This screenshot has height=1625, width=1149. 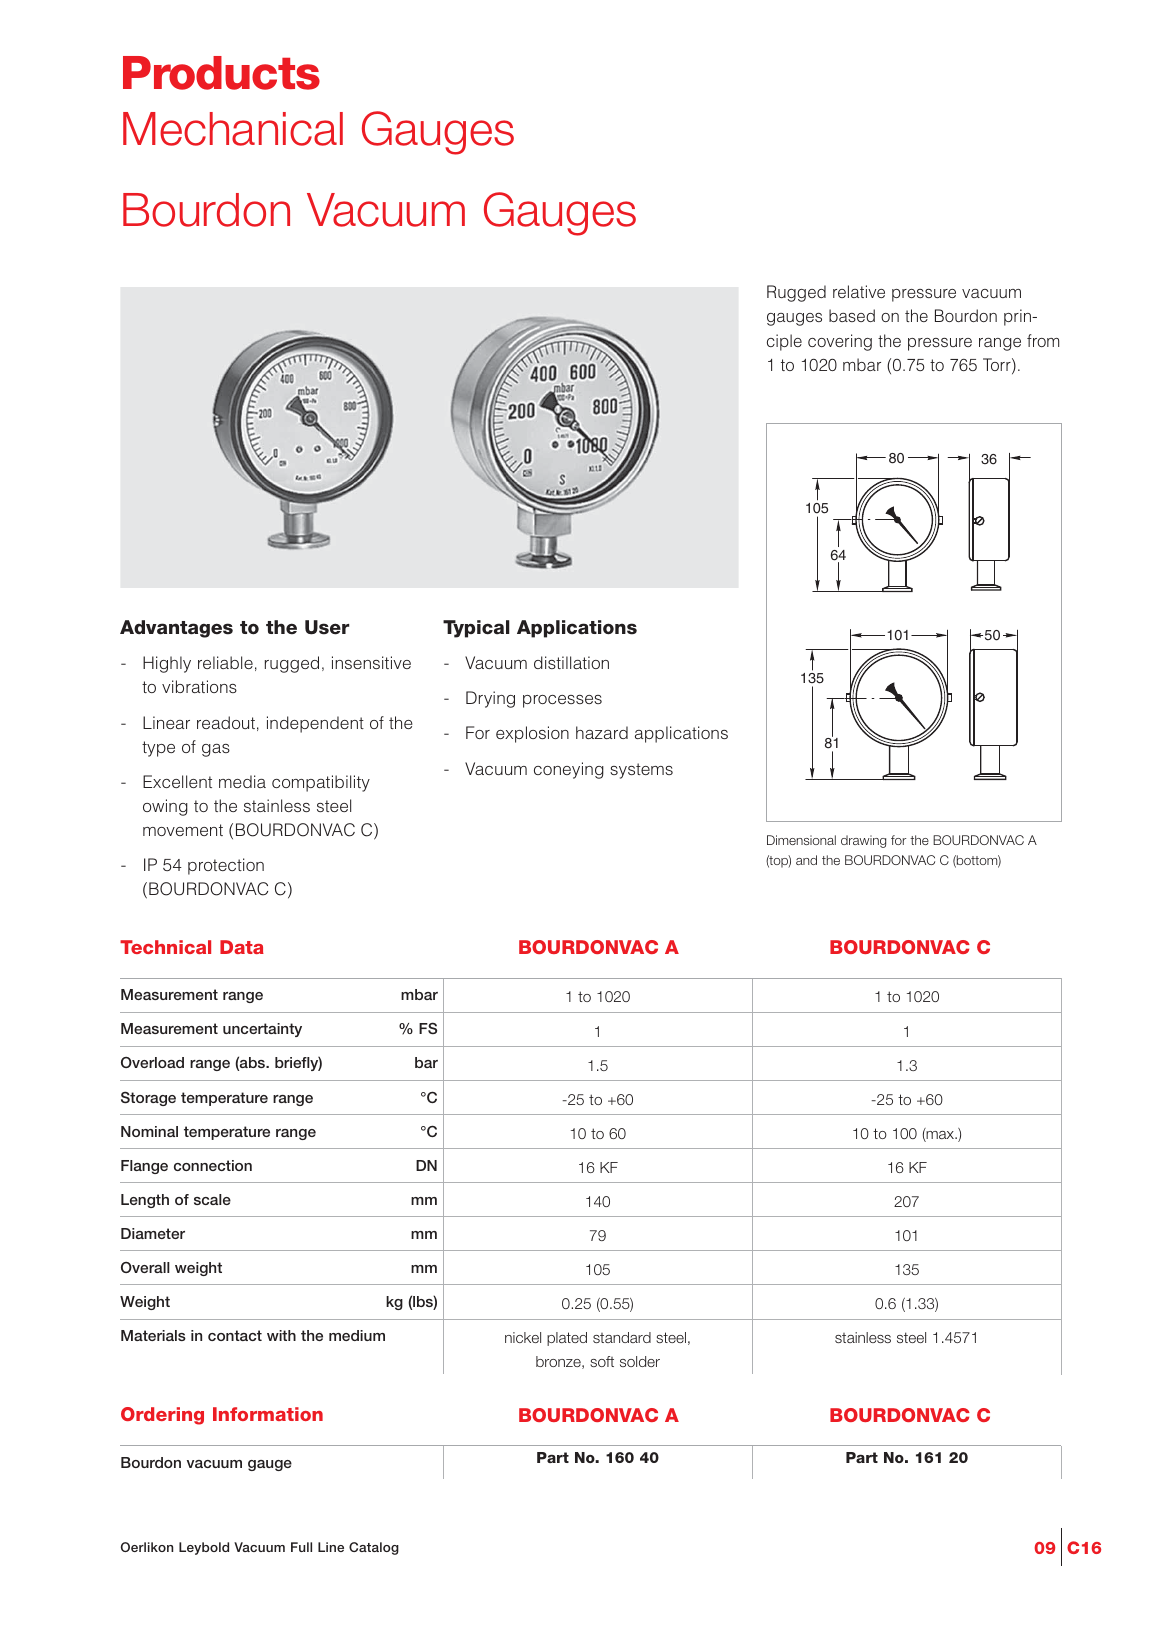 I want to click on distillation, so click(x=571, y=662).
